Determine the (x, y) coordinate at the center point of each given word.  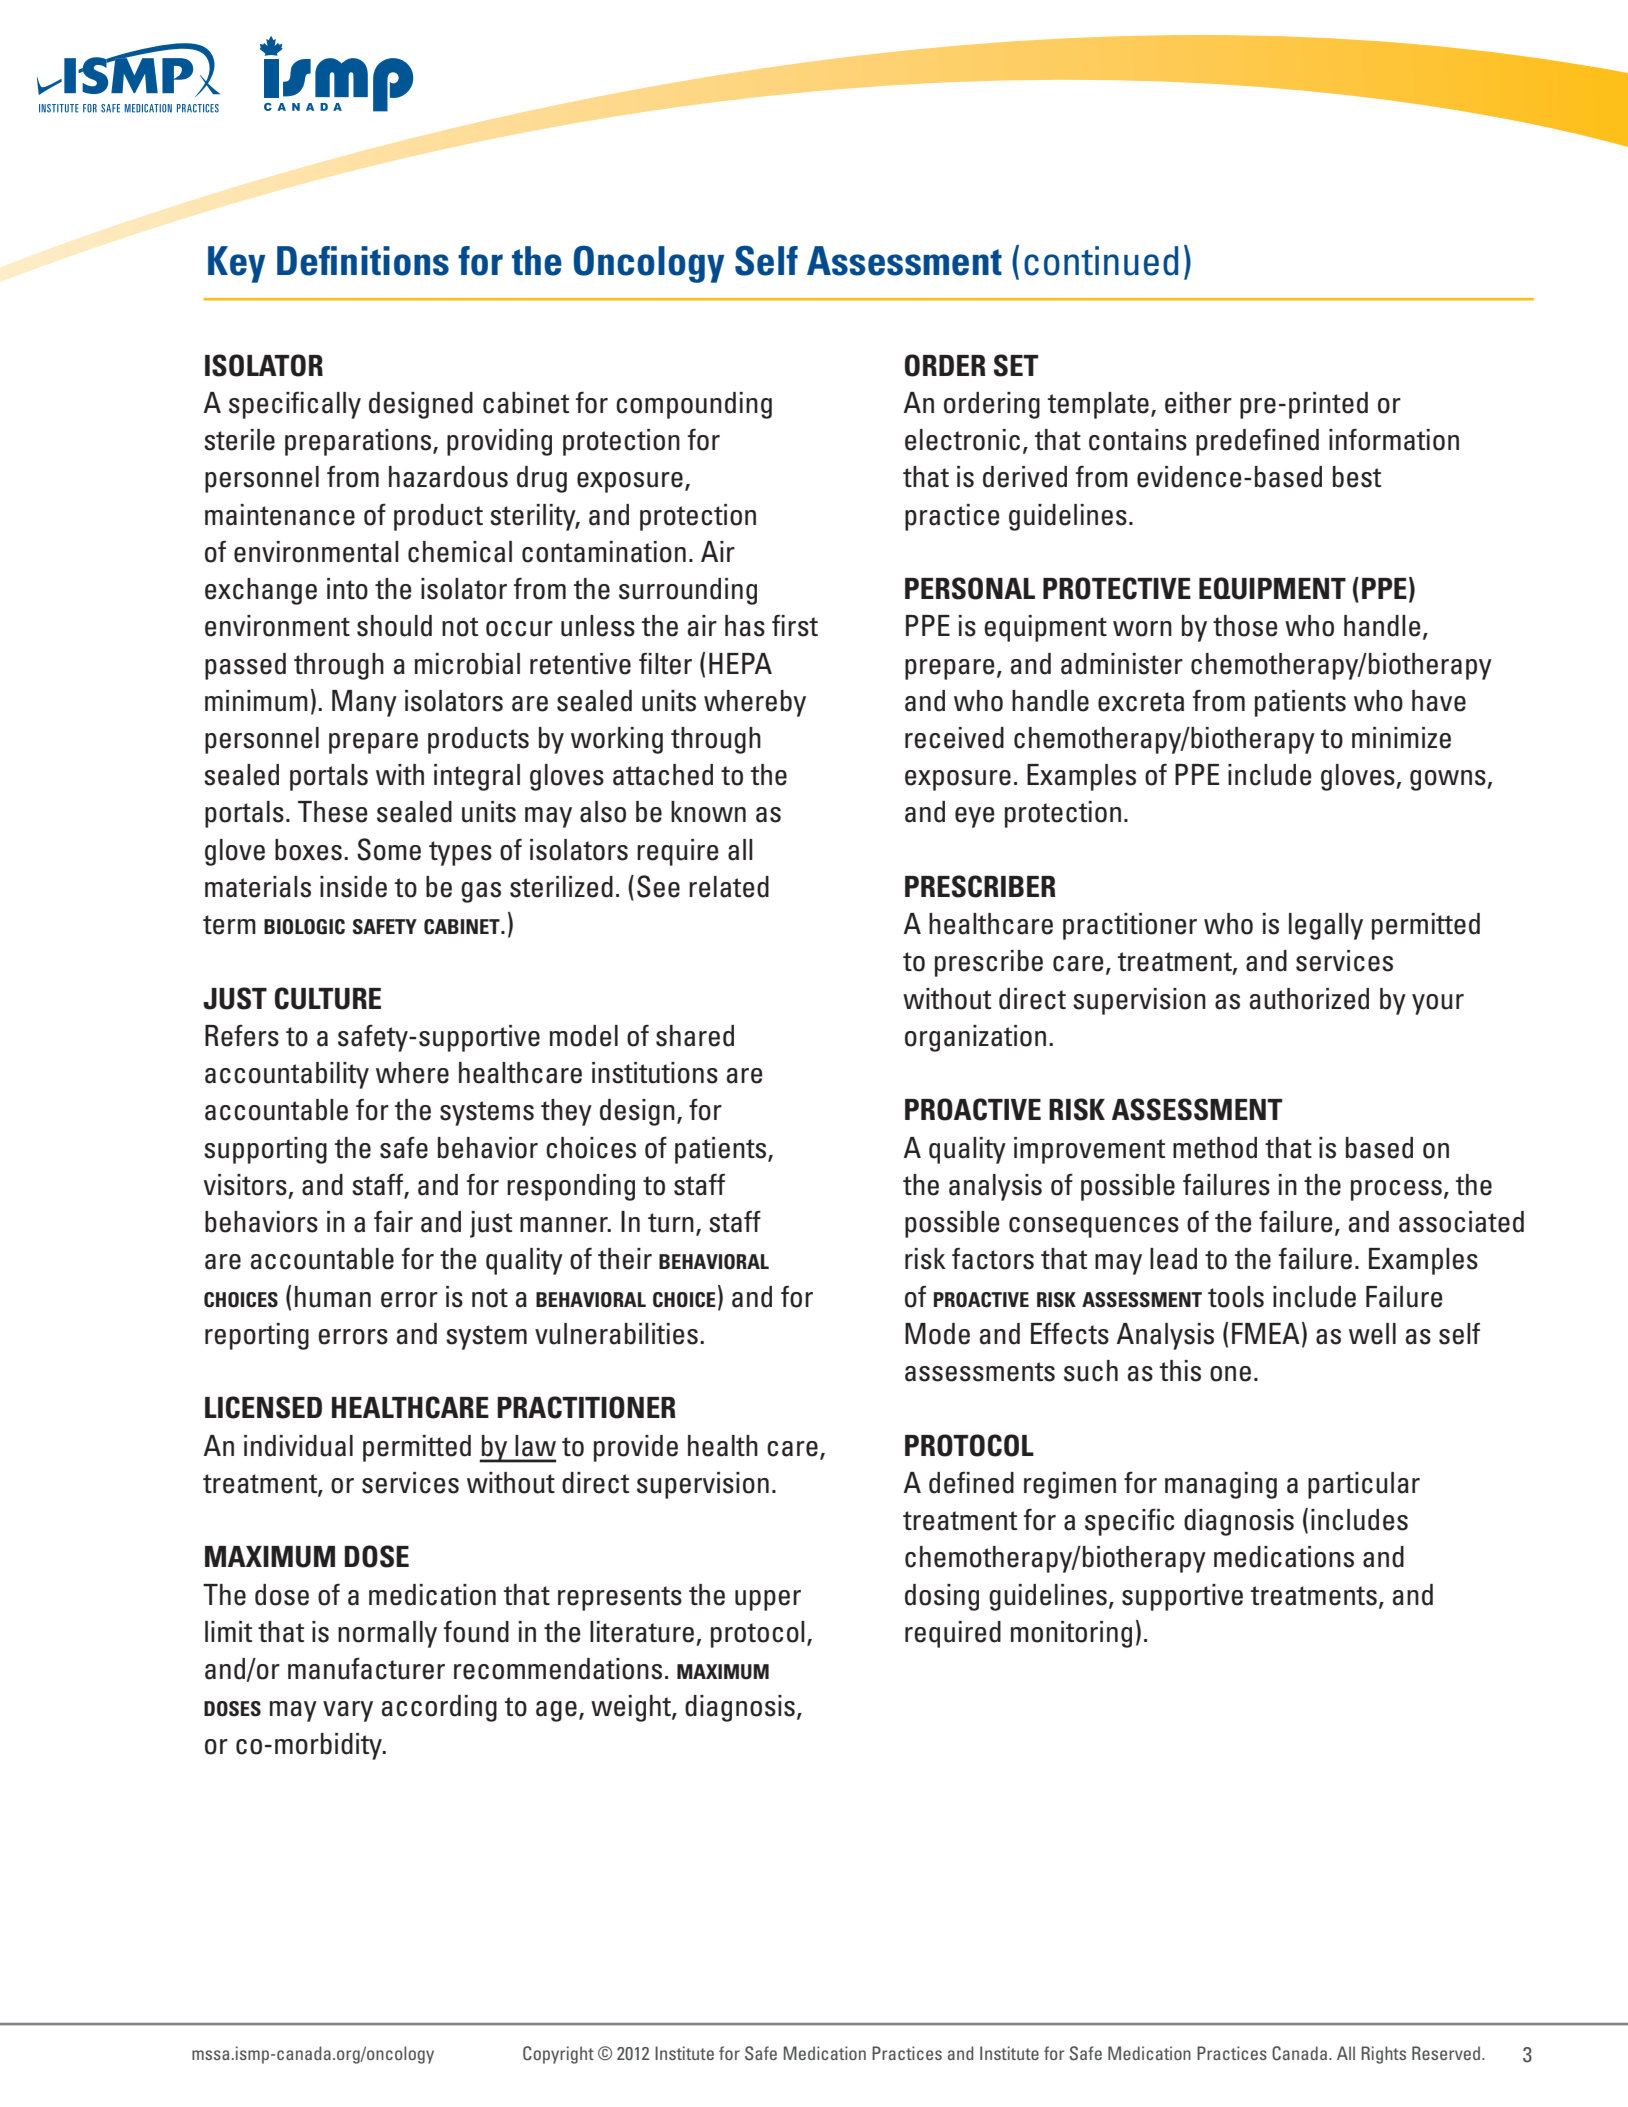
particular (1364, 1485)
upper (768, 1600)
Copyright (558, 2055)
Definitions (363, 261)
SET (1016, 365)
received (954, 738)
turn (671, 1223)
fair (393, 1222)
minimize (1401, 738)
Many (364, 703)
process (1396, 1190)
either (1198, 403)
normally (387, 1634)
